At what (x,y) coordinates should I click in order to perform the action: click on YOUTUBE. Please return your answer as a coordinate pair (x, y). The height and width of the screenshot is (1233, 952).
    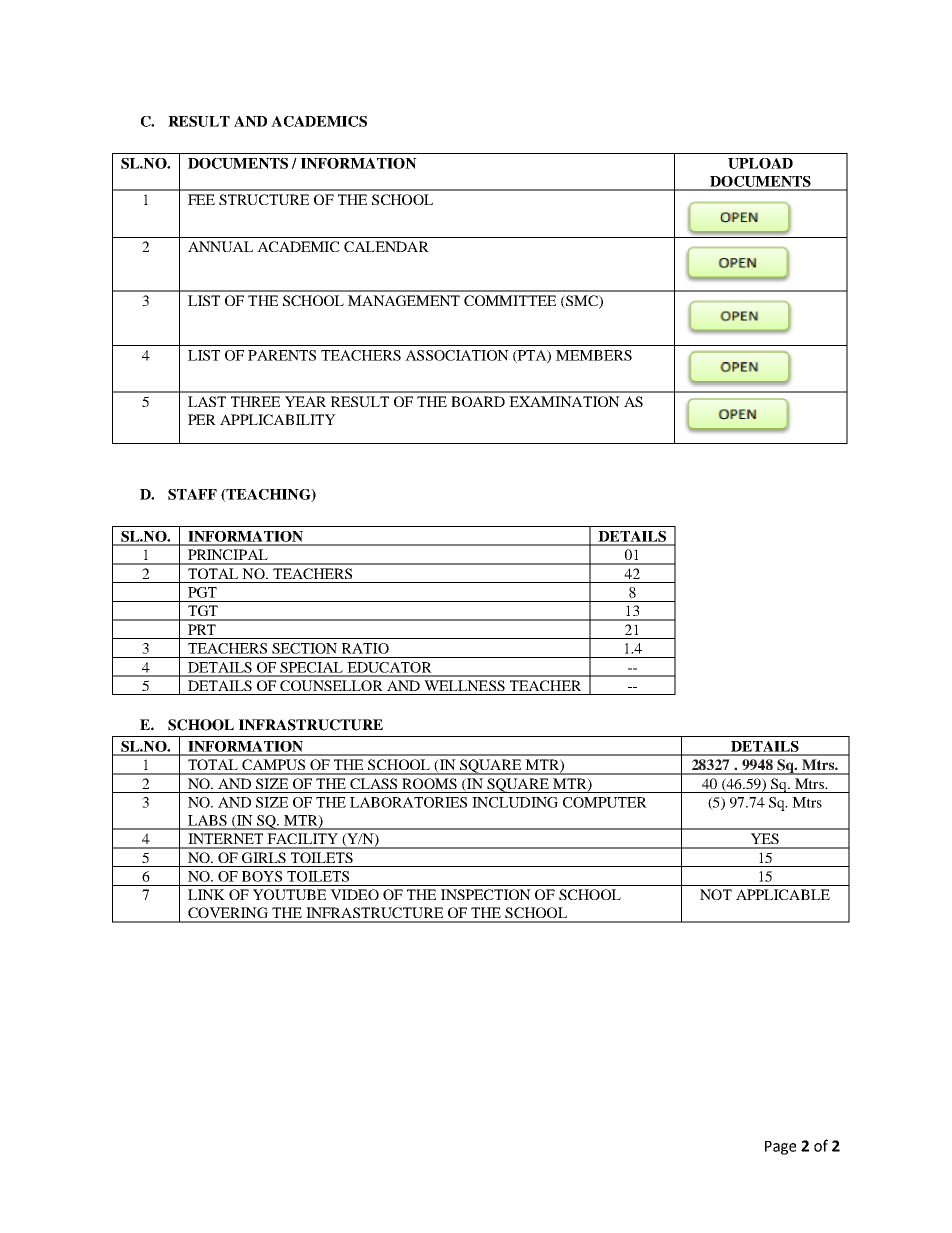
    Looking at the image, I should click on (289, 894).
